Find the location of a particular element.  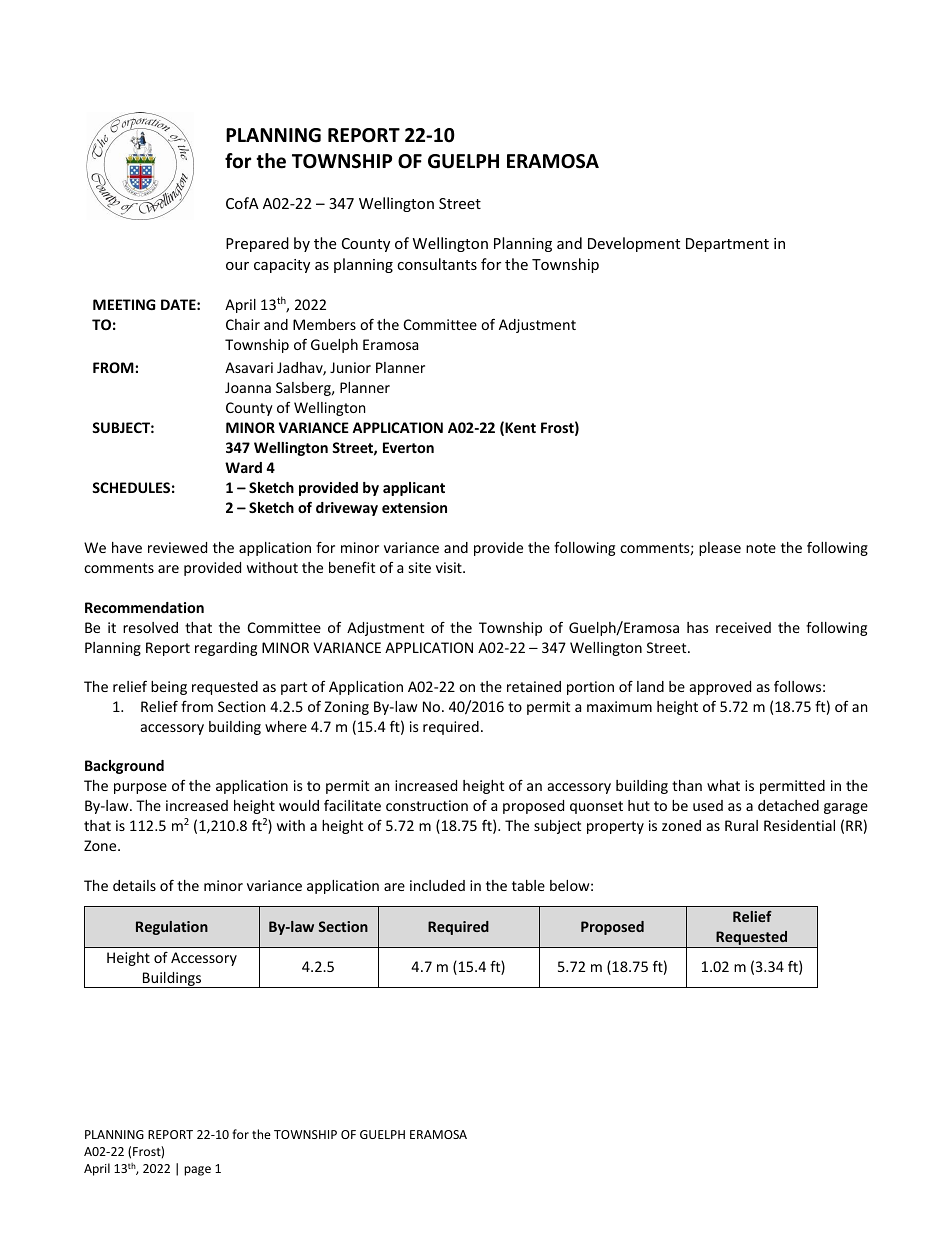

consultants is located at coordinates (437, 264).
